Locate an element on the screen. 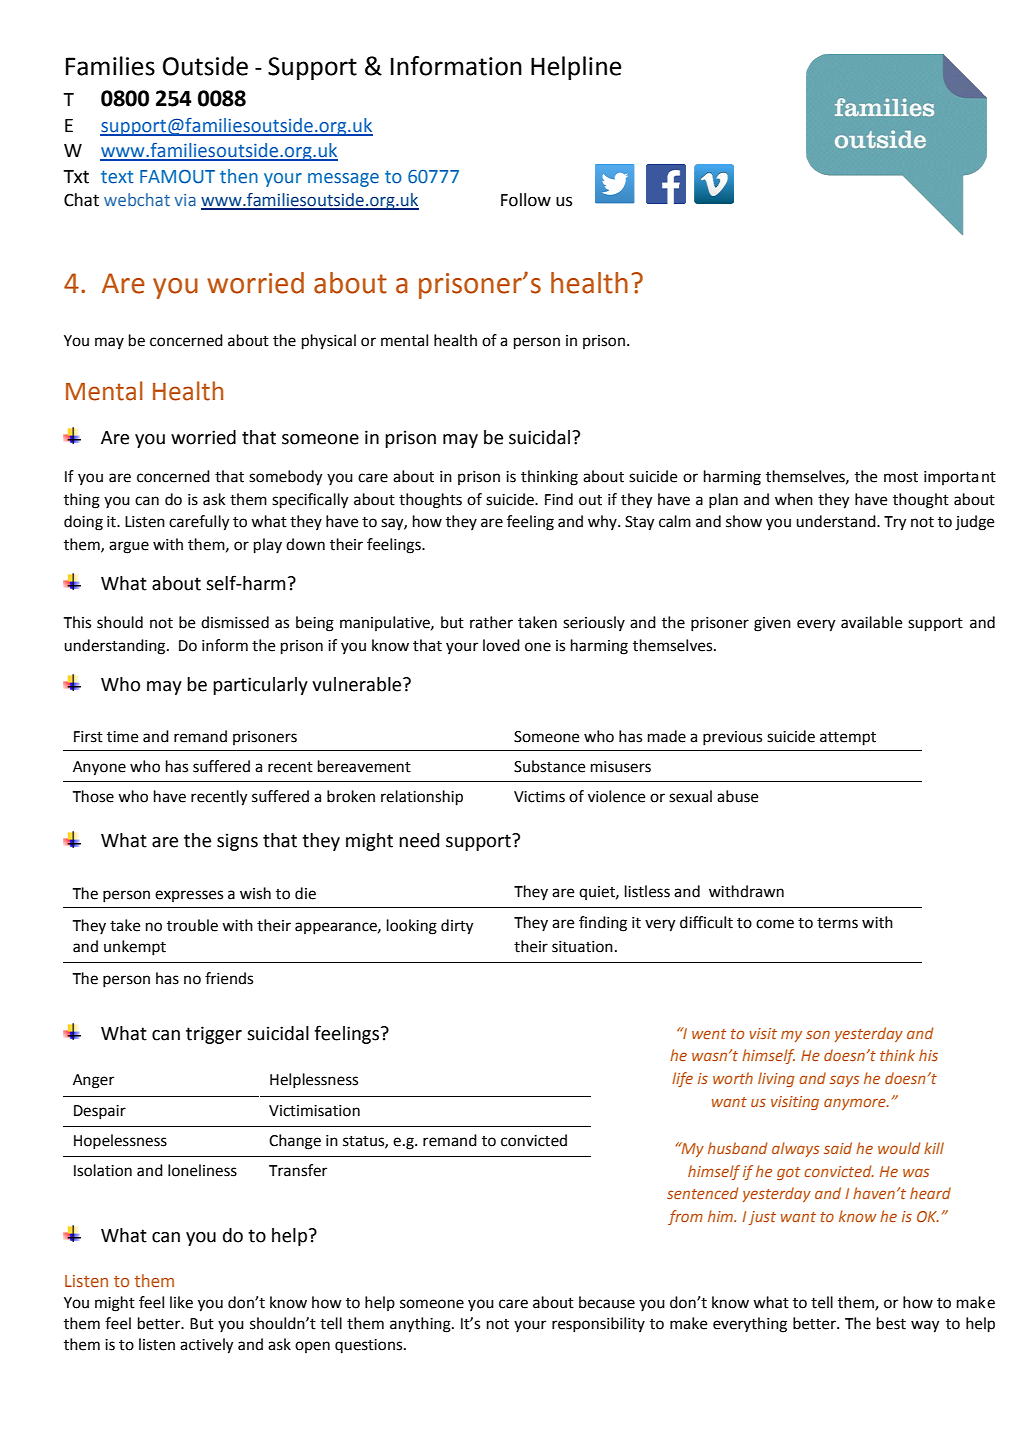  somebody is located at coordinates (286, 478).
